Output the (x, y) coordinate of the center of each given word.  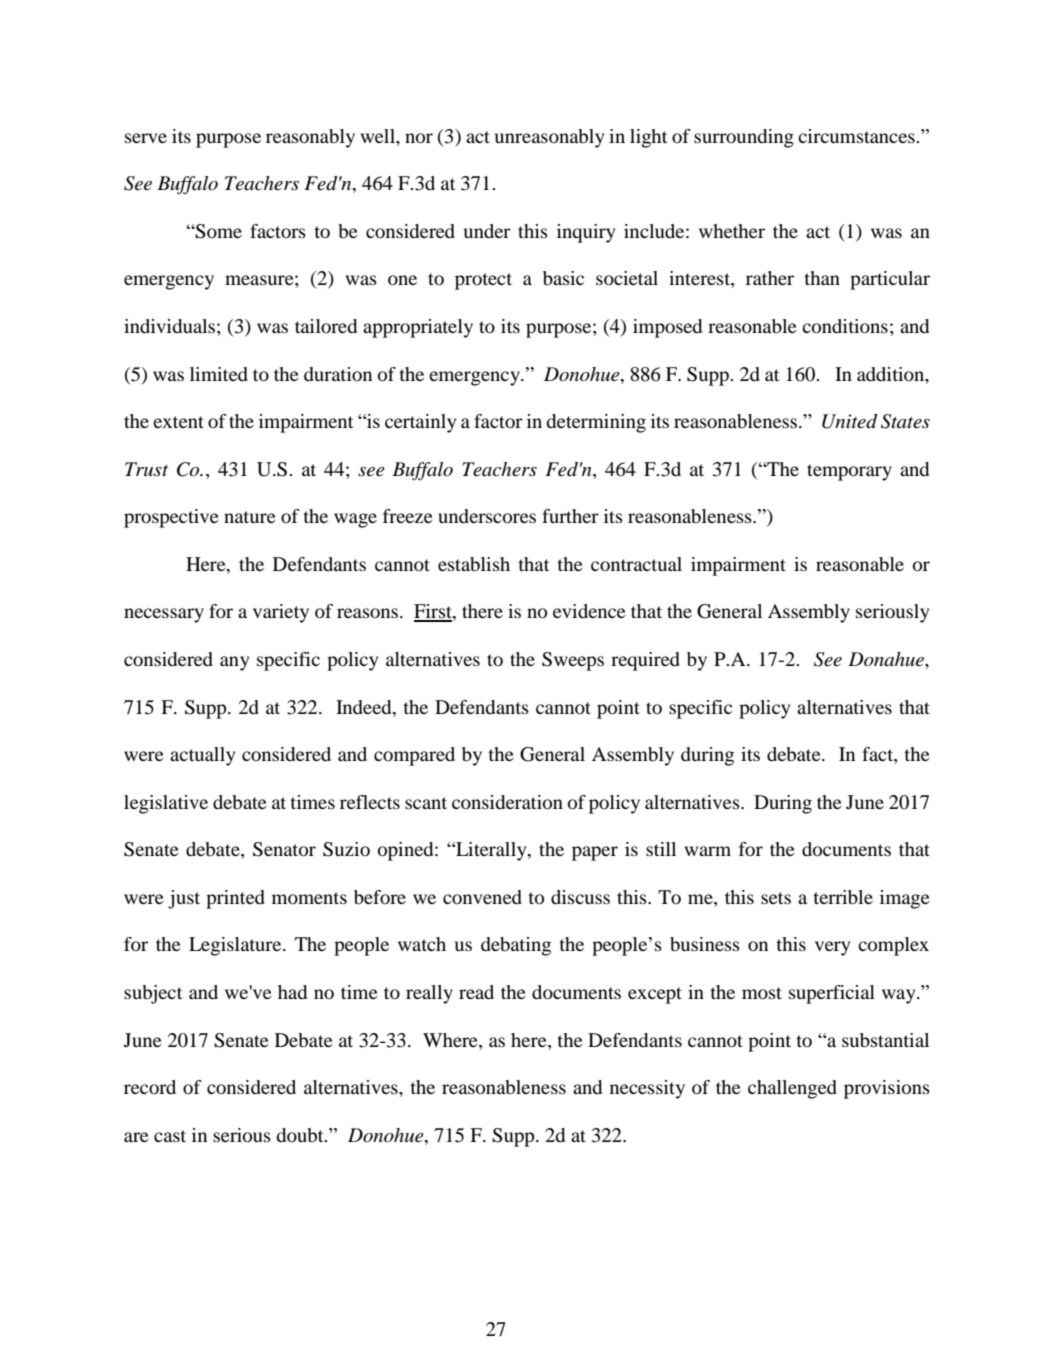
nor (419, 138)
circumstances (857, 136)
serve (146, 138)
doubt (301, 1135)
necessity (647, 1089)
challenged (792, 1089)
